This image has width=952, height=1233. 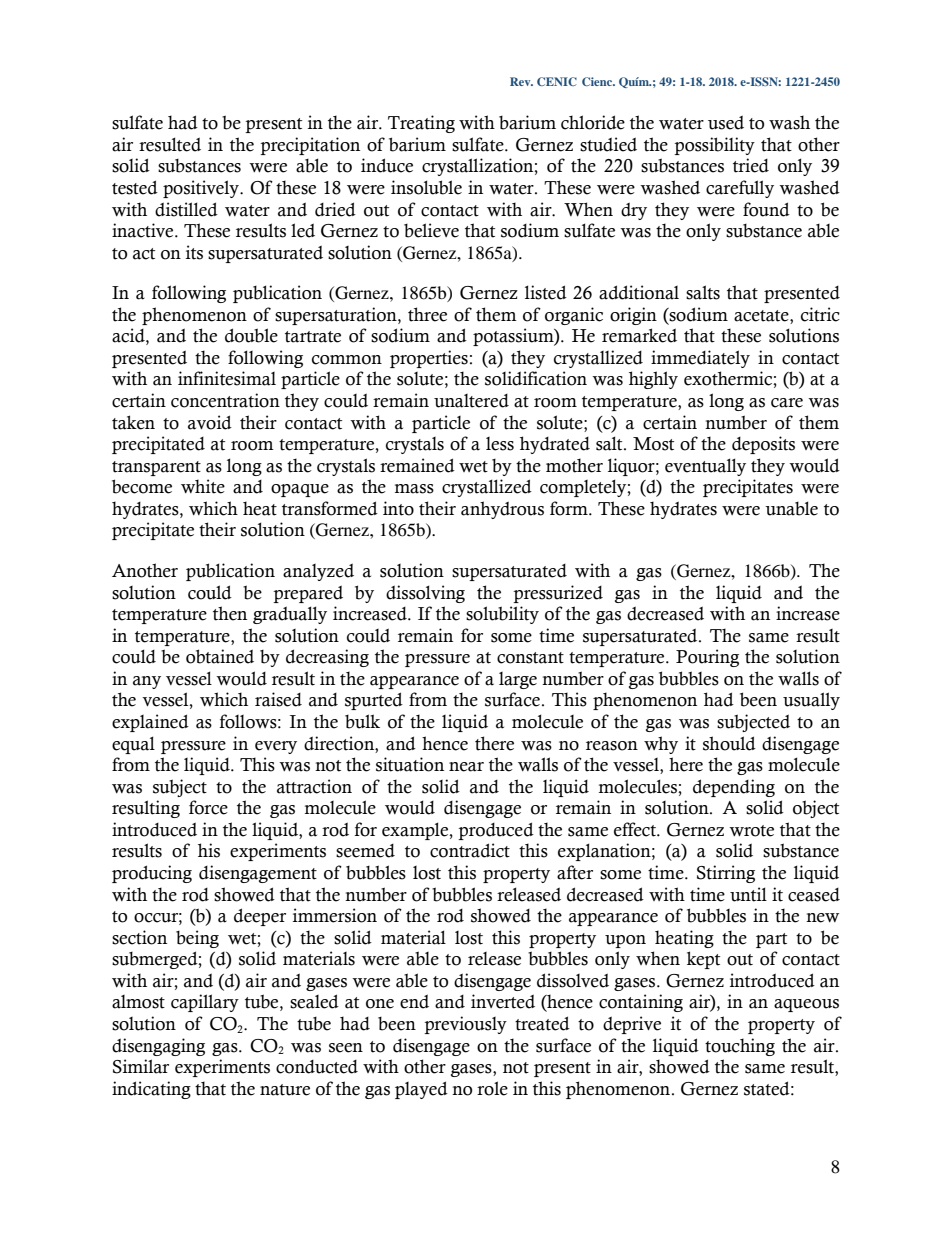 What do you see at coordinates (210, 422) in the image?
I see `avoid` at bounding box center [210, 422].
